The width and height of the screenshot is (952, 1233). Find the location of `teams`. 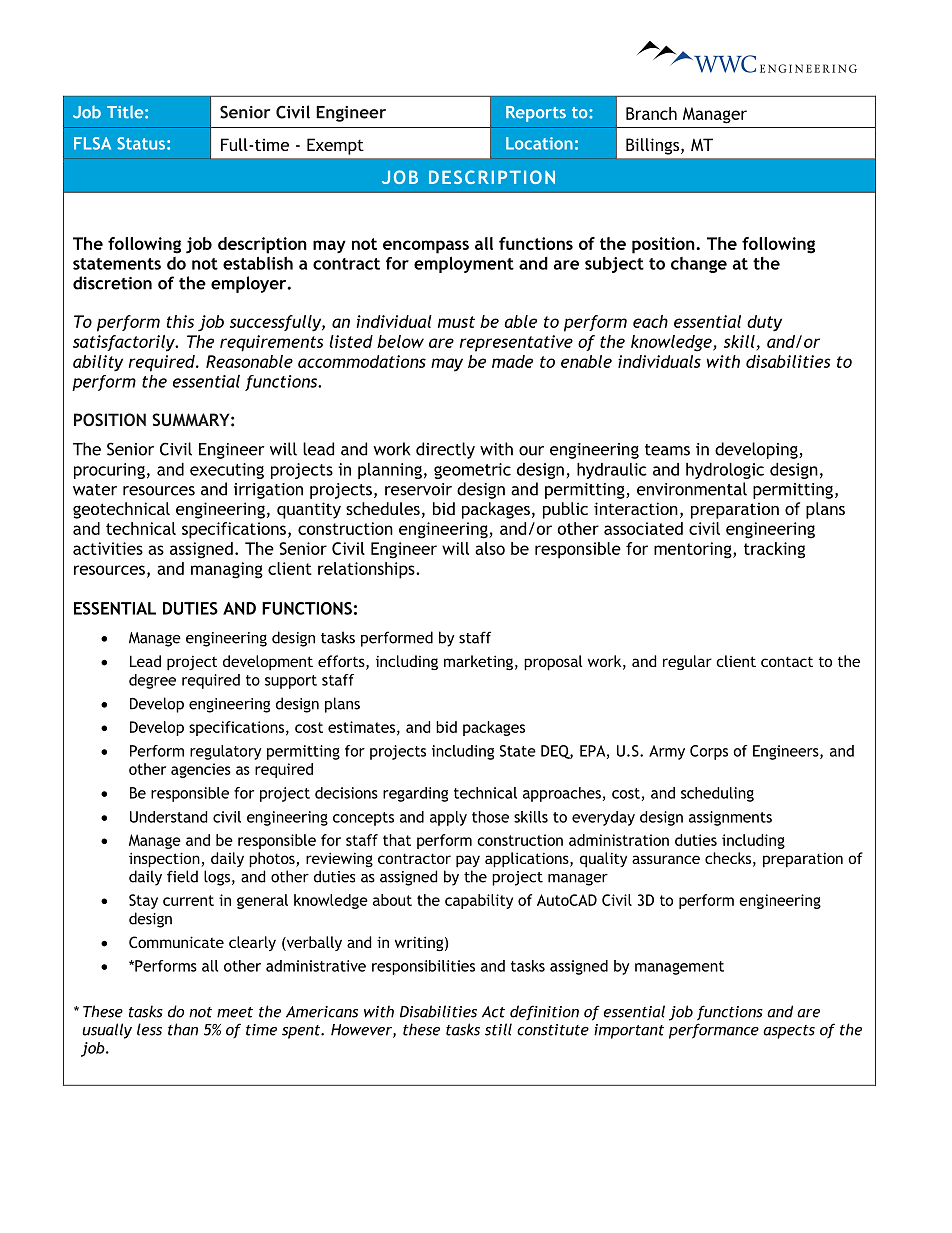

teams is located at coordinates (667, 450).
